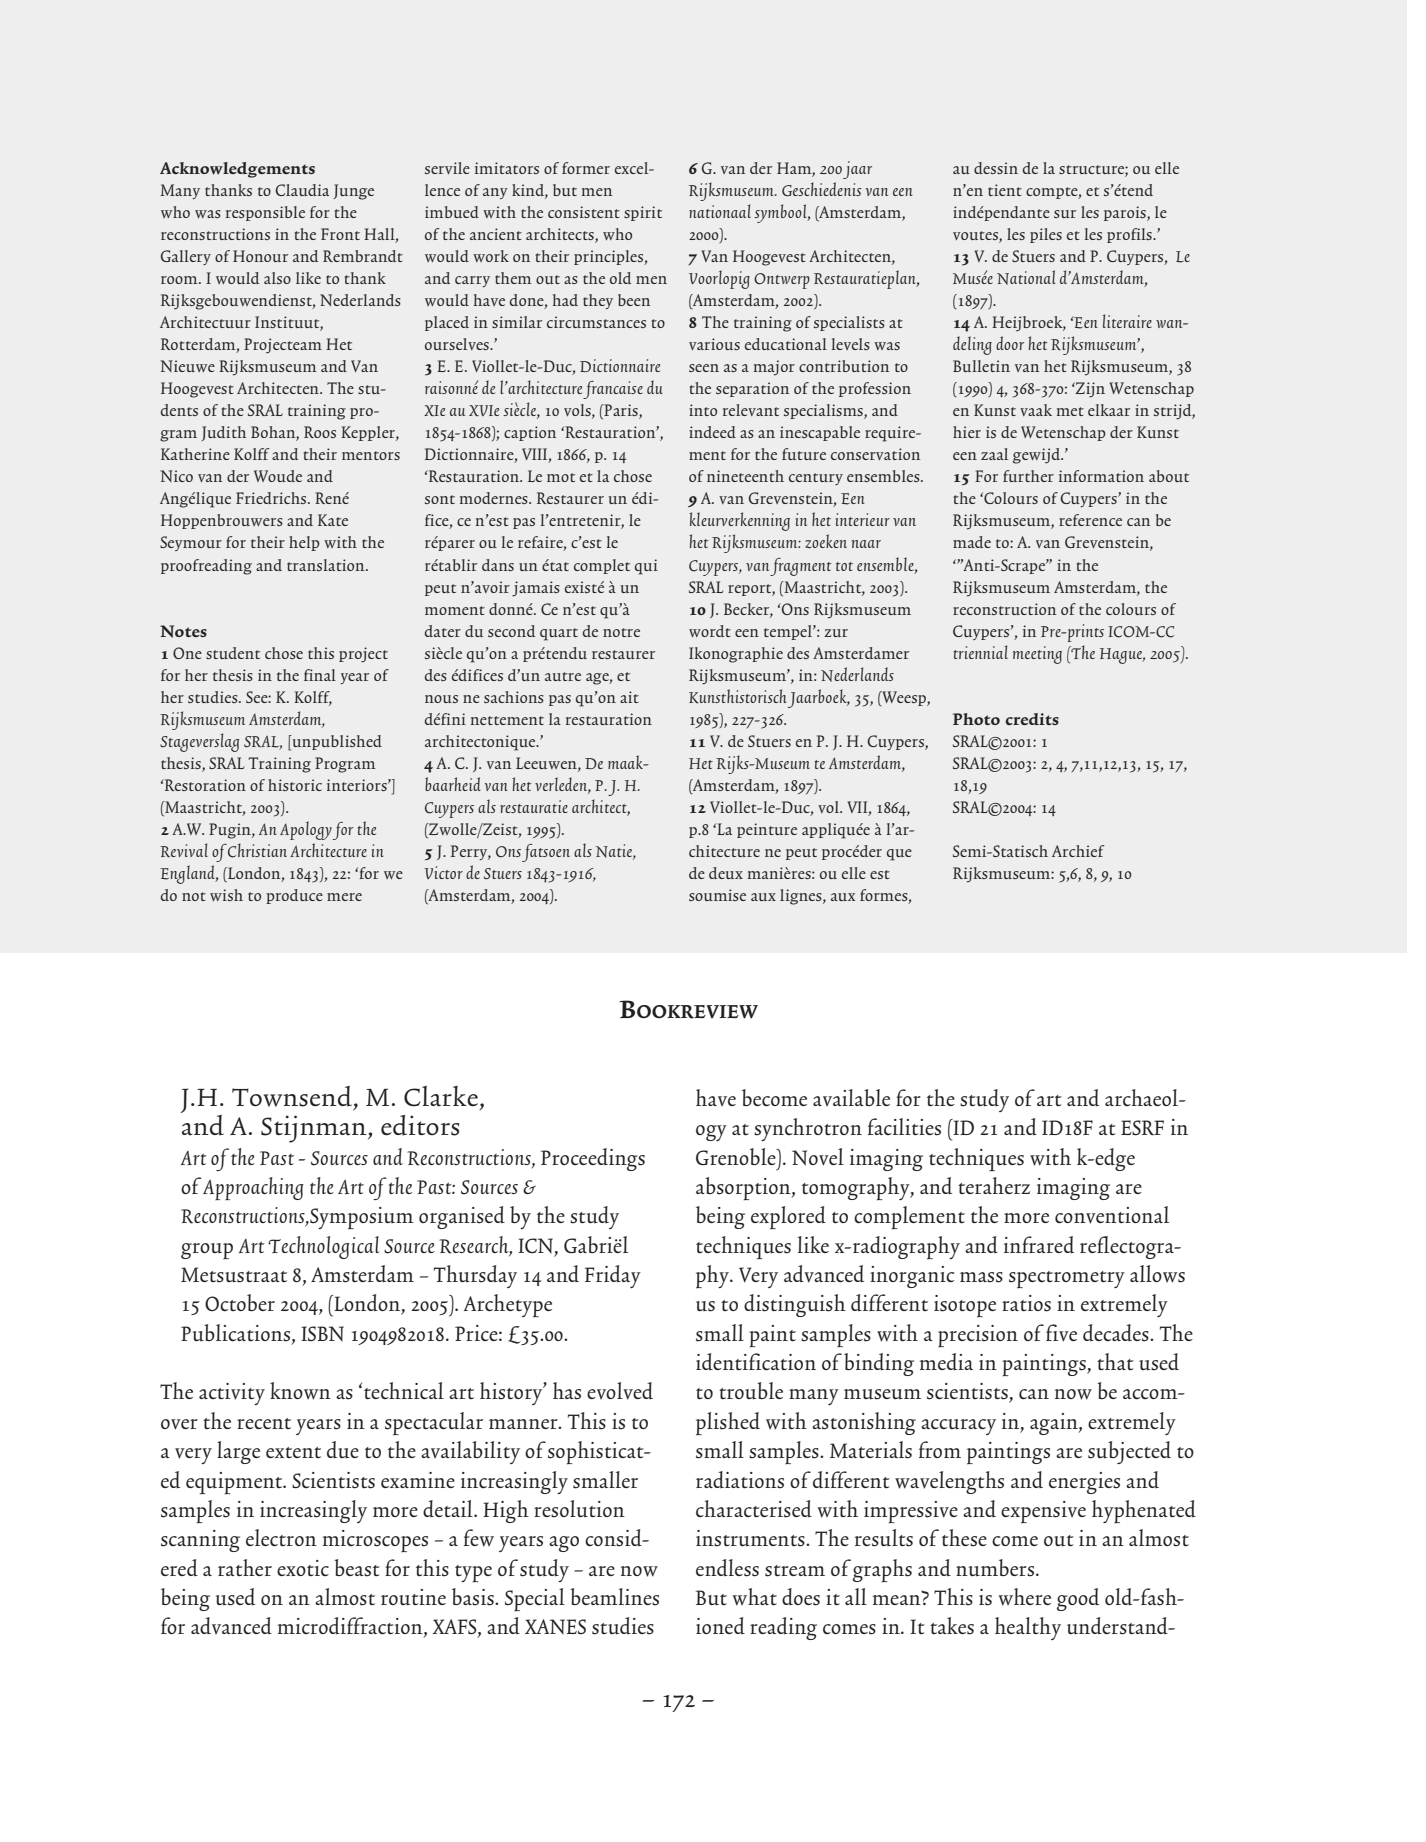 Image resolution: width=1426 pixels, height=1842 pixels. What do you see at coordinates (294, 896) in the screenshot?
I see `produce` at bounding box center [294, 896].
